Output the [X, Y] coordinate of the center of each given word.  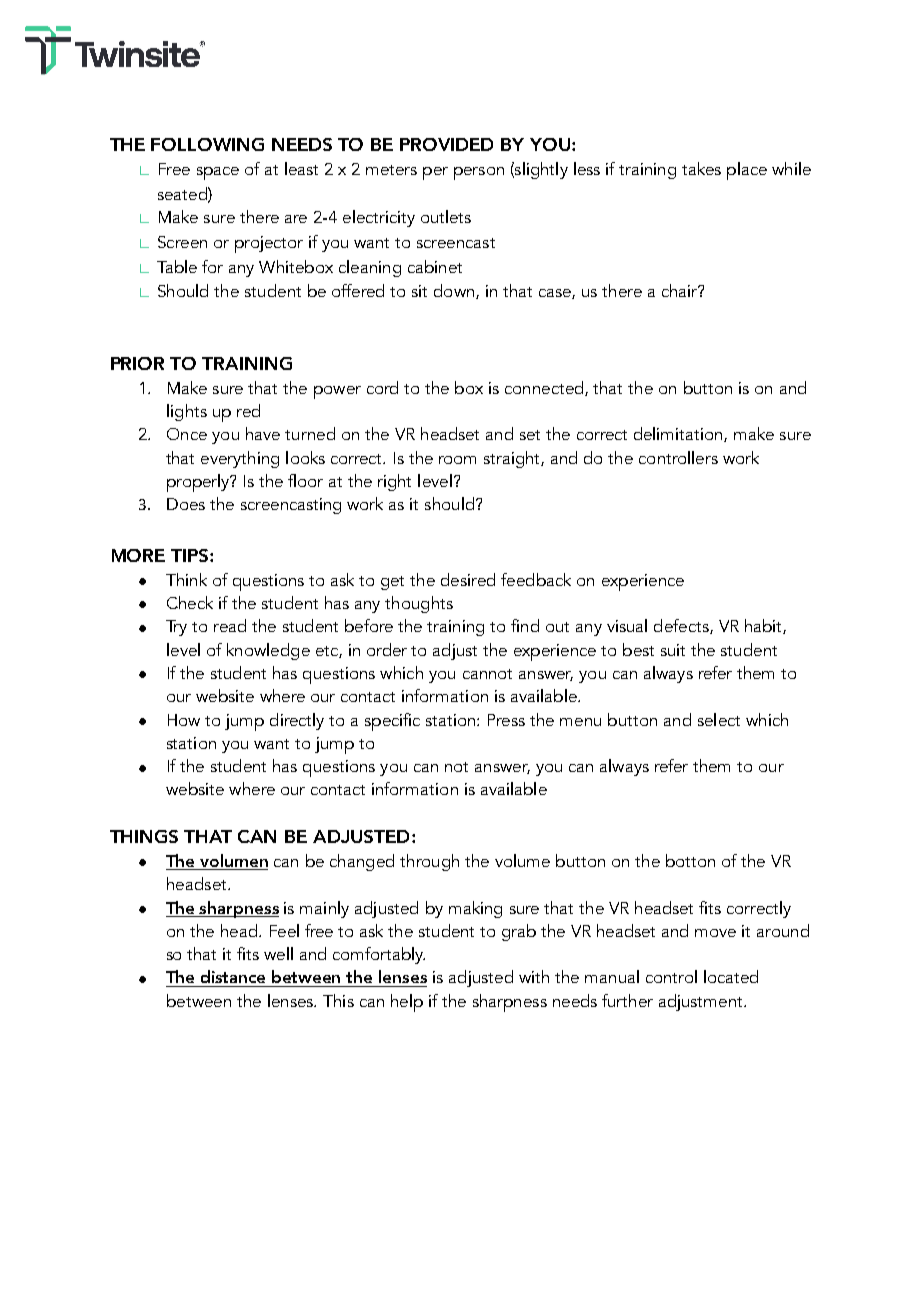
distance [233, 976]
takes [701, 168]
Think [186, 579]
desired [468, 579]
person [479, 173]
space [218, 173]
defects [682, 626]
